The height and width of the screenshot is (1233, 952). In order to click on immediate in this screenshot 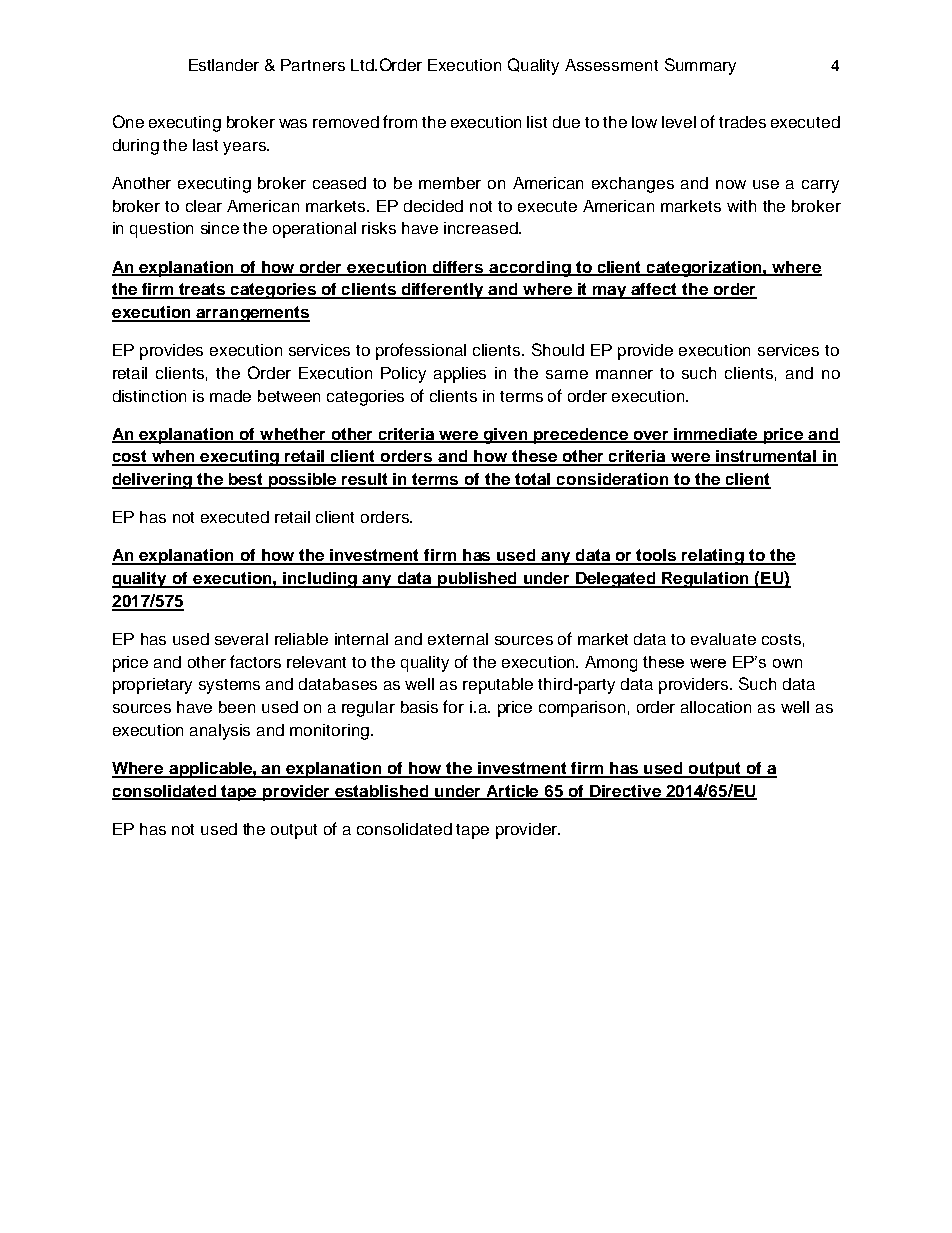, I will do `click(716, 435)`.
